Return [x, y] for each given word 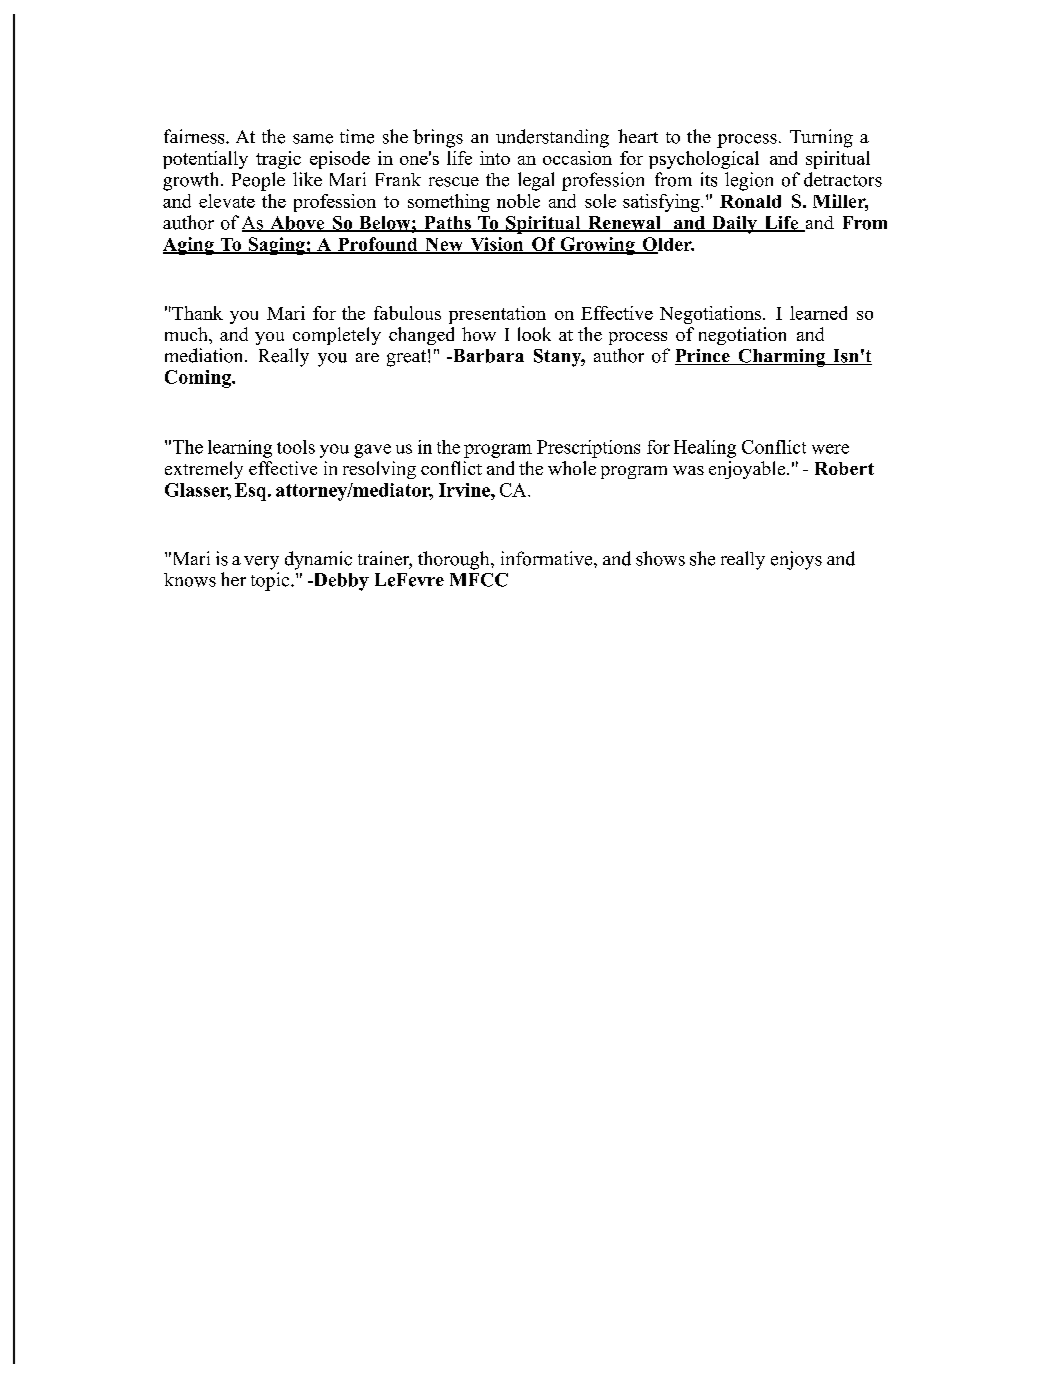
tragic [278, 160]
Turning [821, 138]
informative [548, 558]
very [261, 563]
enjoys [796, 560]
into [495, 158]
